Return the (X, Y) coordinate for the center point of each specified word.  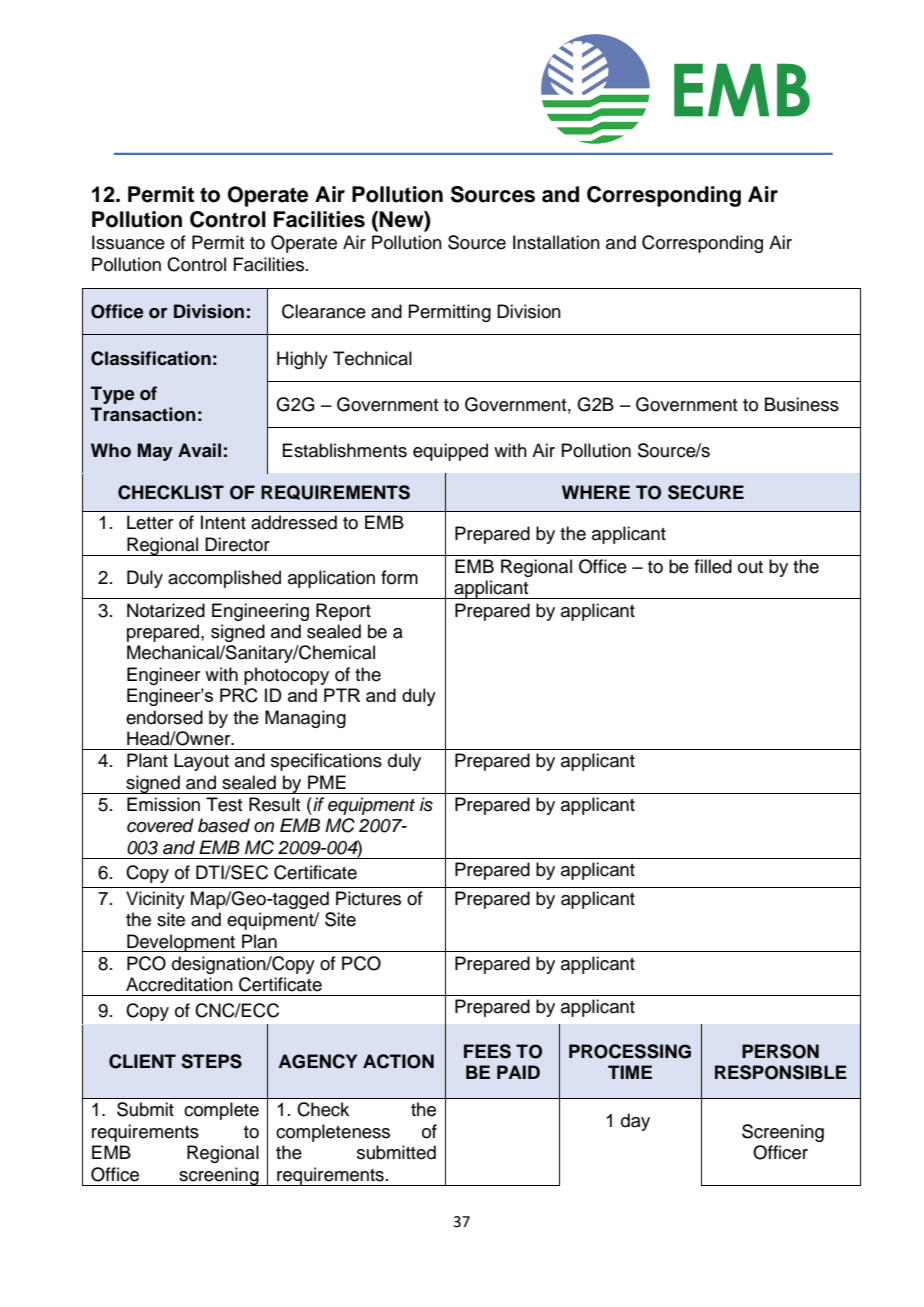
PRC (239, 695)
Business (802, 404)
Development (181, 943)
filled (713, 566)
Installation (556, 242)
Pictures (368, 898)
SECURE (706, 492)
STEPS (211, 1061)
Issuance (128, 242)
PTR (342, 695)
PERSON (780, 1051)
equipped (450, 452)
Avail (199, 450)
